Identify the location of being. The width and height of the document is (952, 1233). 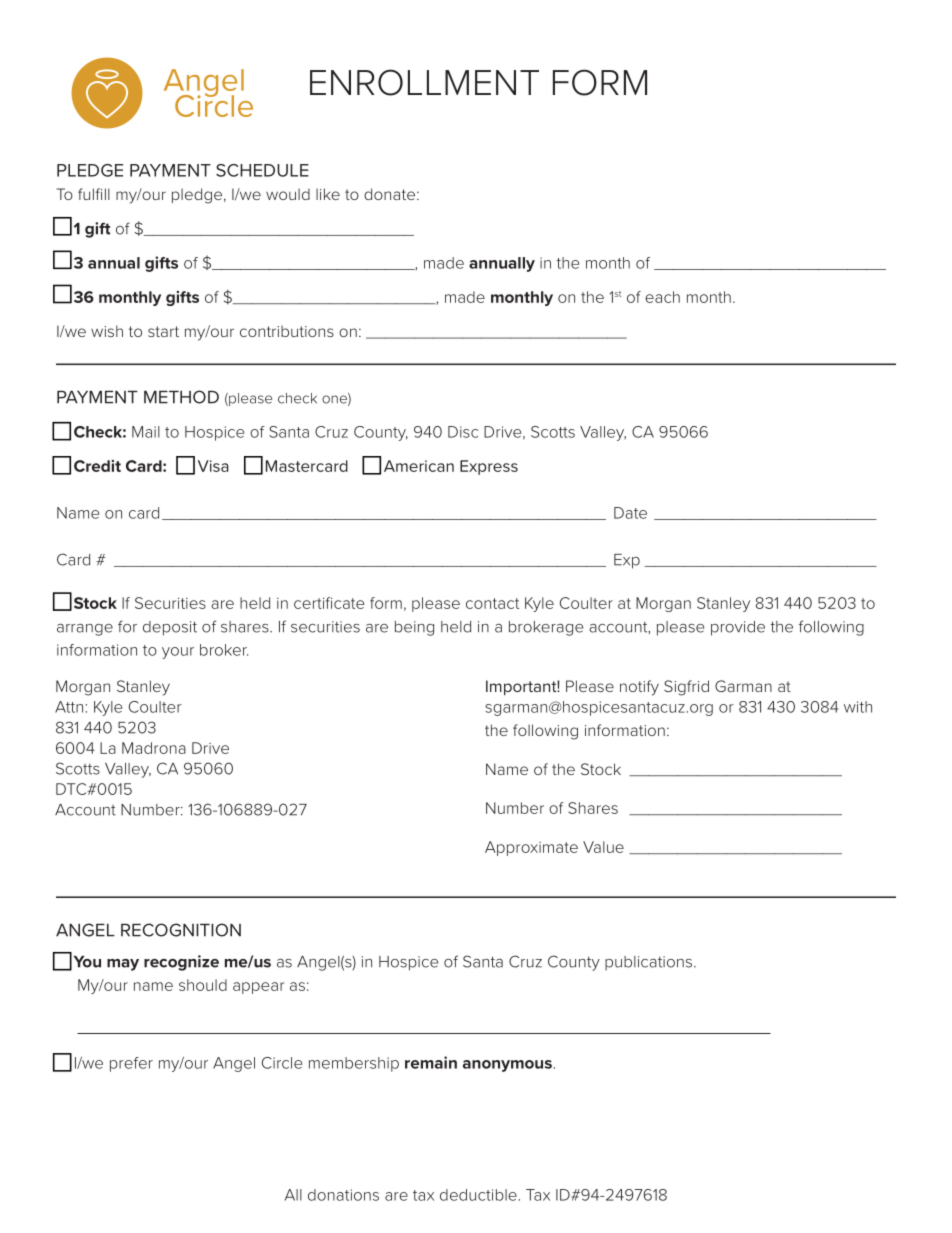
(414, 628).
